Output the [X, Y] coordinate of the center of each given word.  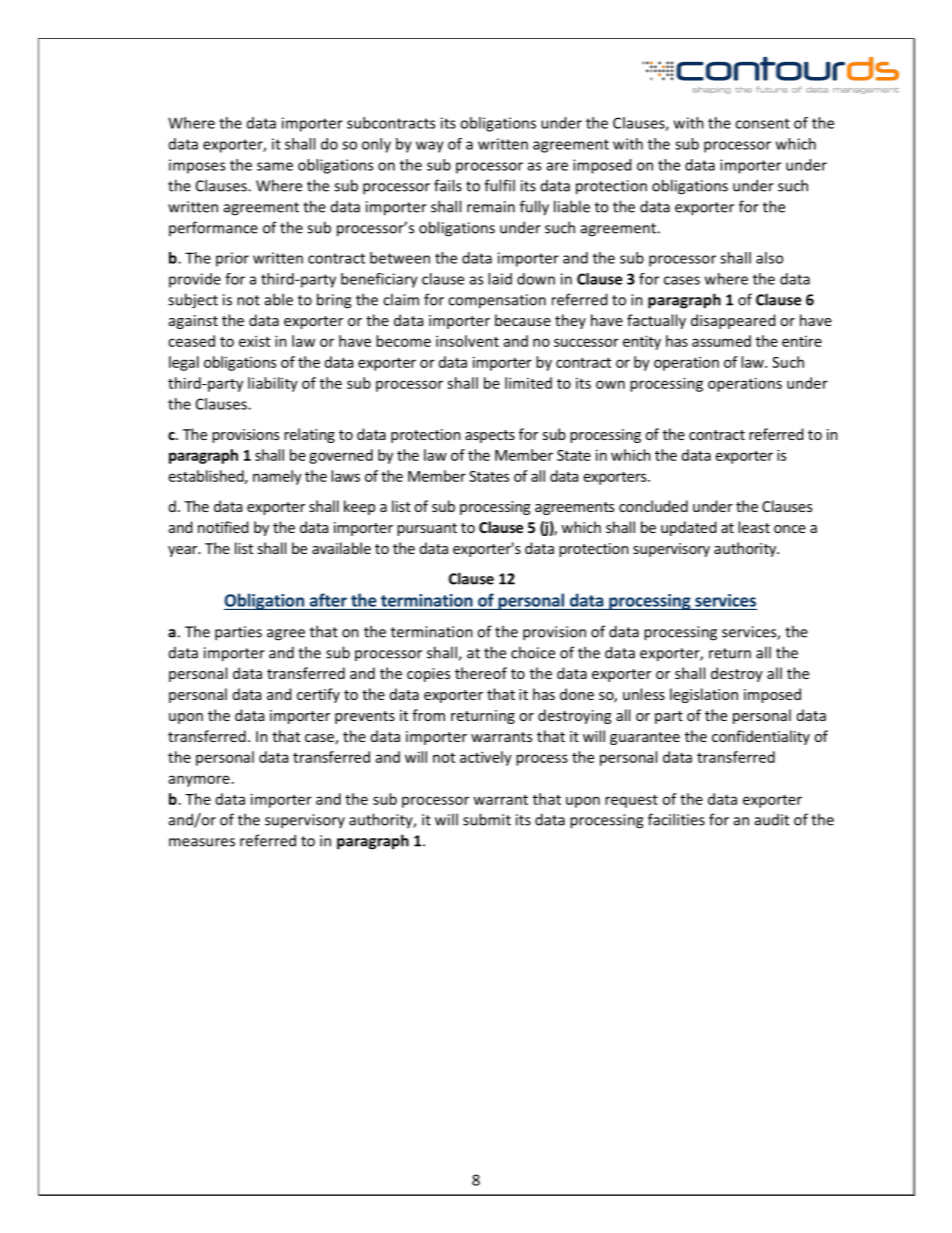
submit [487, 819]
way [430, 147]
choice [533, 652]
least [754, 527]
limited [528, 383]
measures [202, 842]
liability [273, 384]
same [275, 166]
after [328, 600]
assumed [721, 341]
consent [762, 123]
